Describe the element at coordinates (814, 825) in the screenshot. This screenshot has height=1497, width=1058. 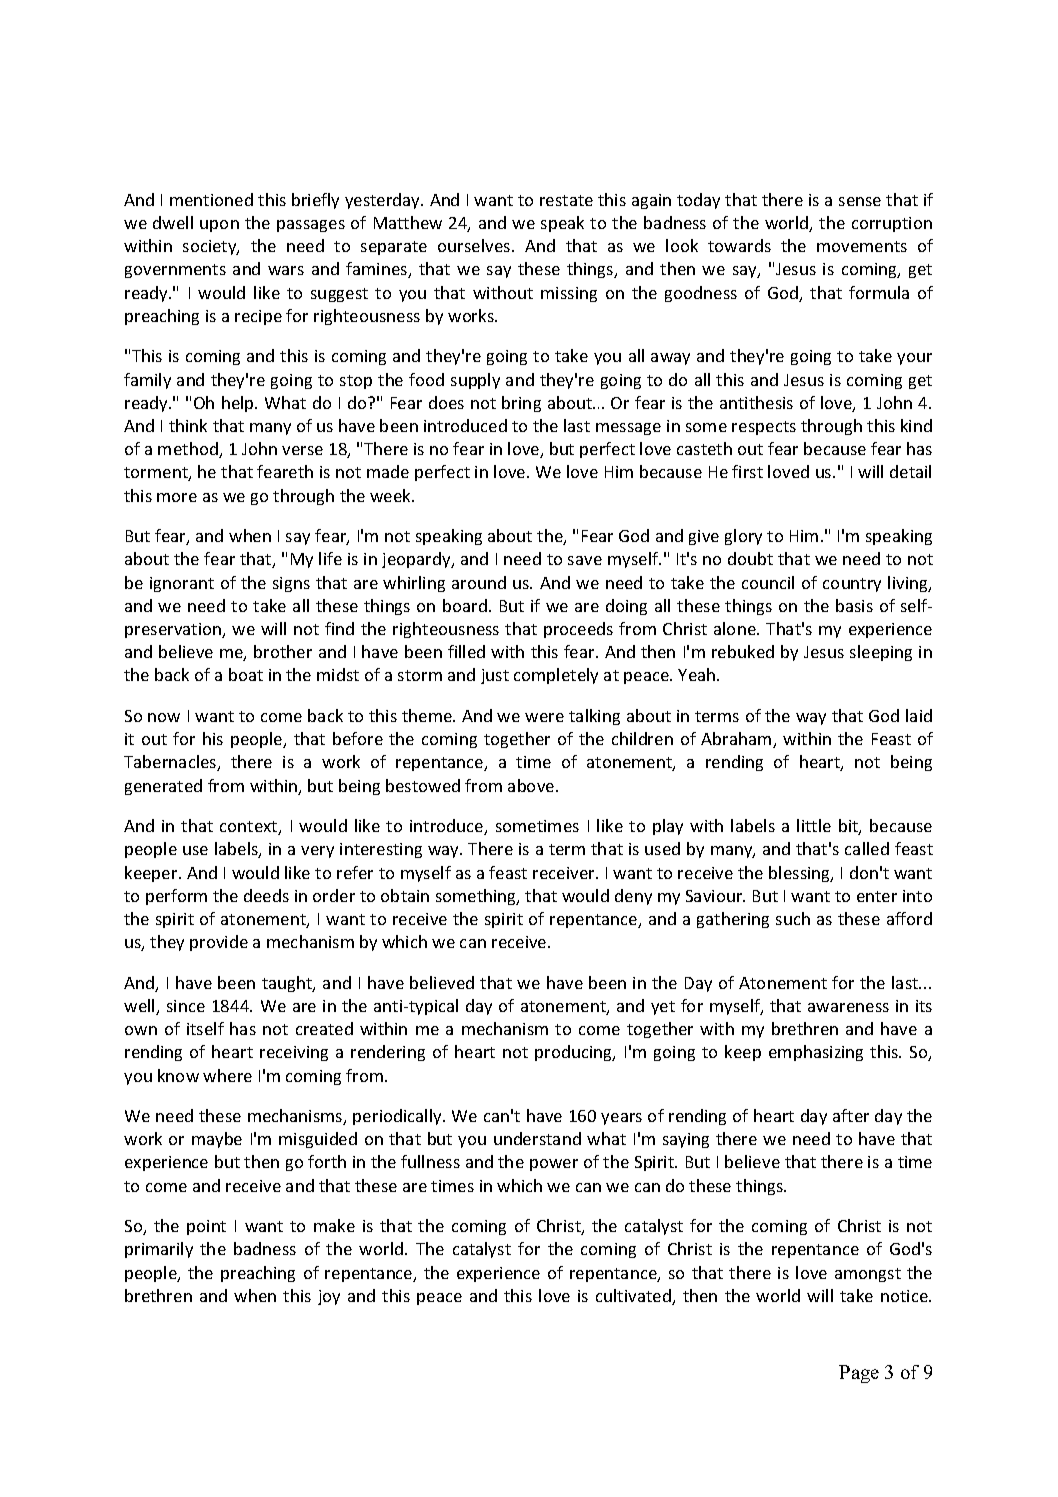
I see `little` at that location.
